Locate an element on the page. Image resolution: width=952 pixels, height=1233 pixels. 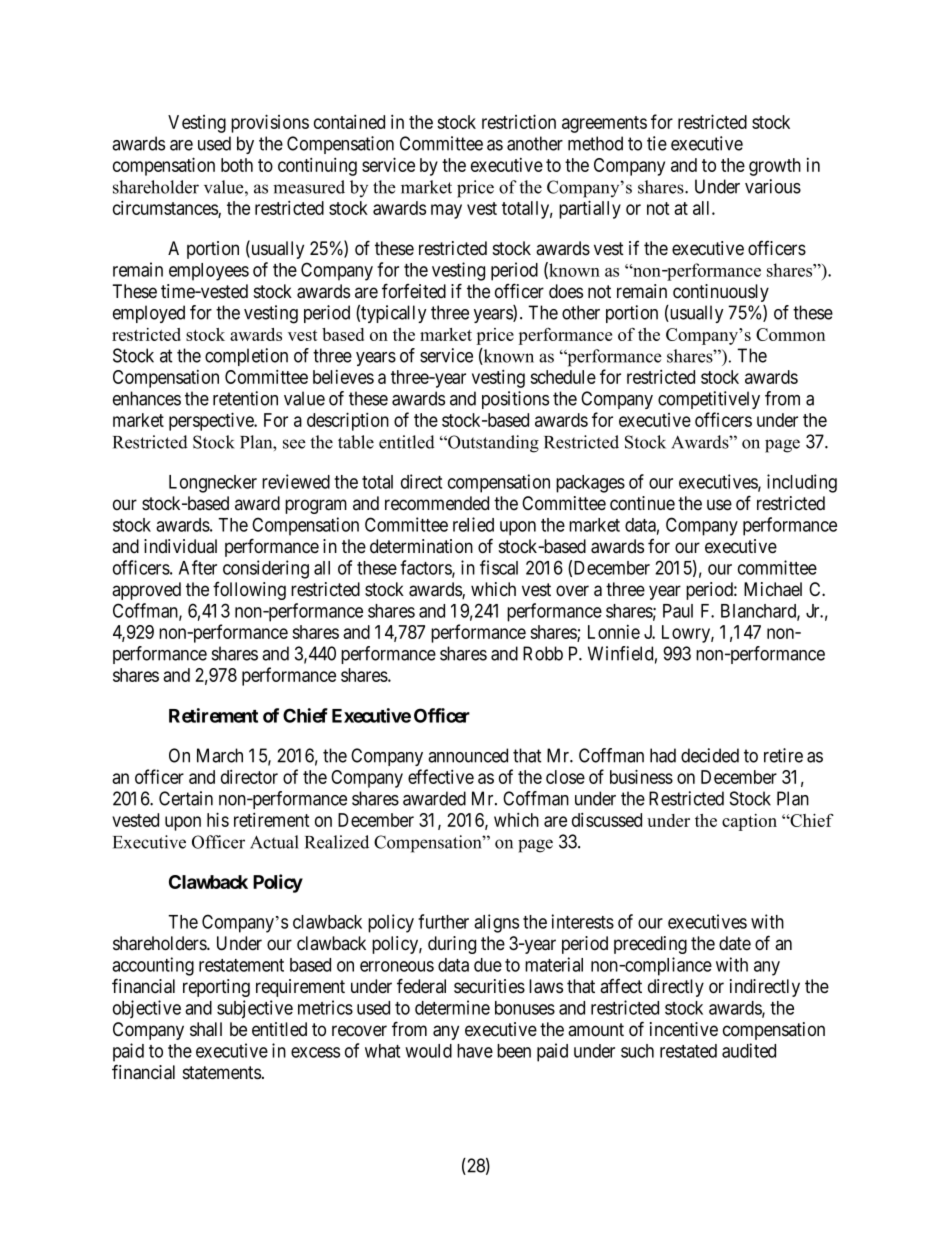
announced is located at coordinates (468, 755).
